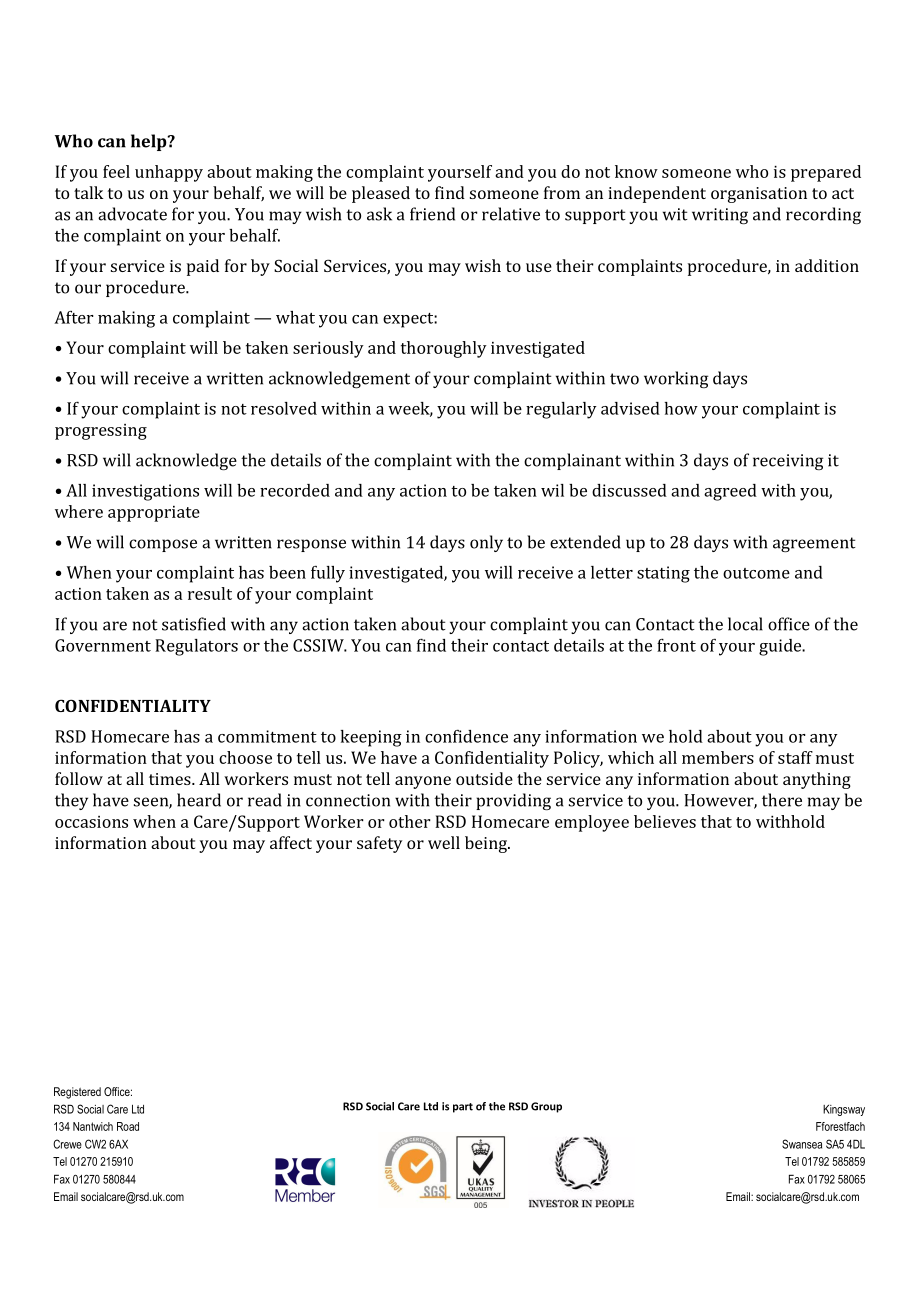  I want to click on anyone, so click(423, 782).
